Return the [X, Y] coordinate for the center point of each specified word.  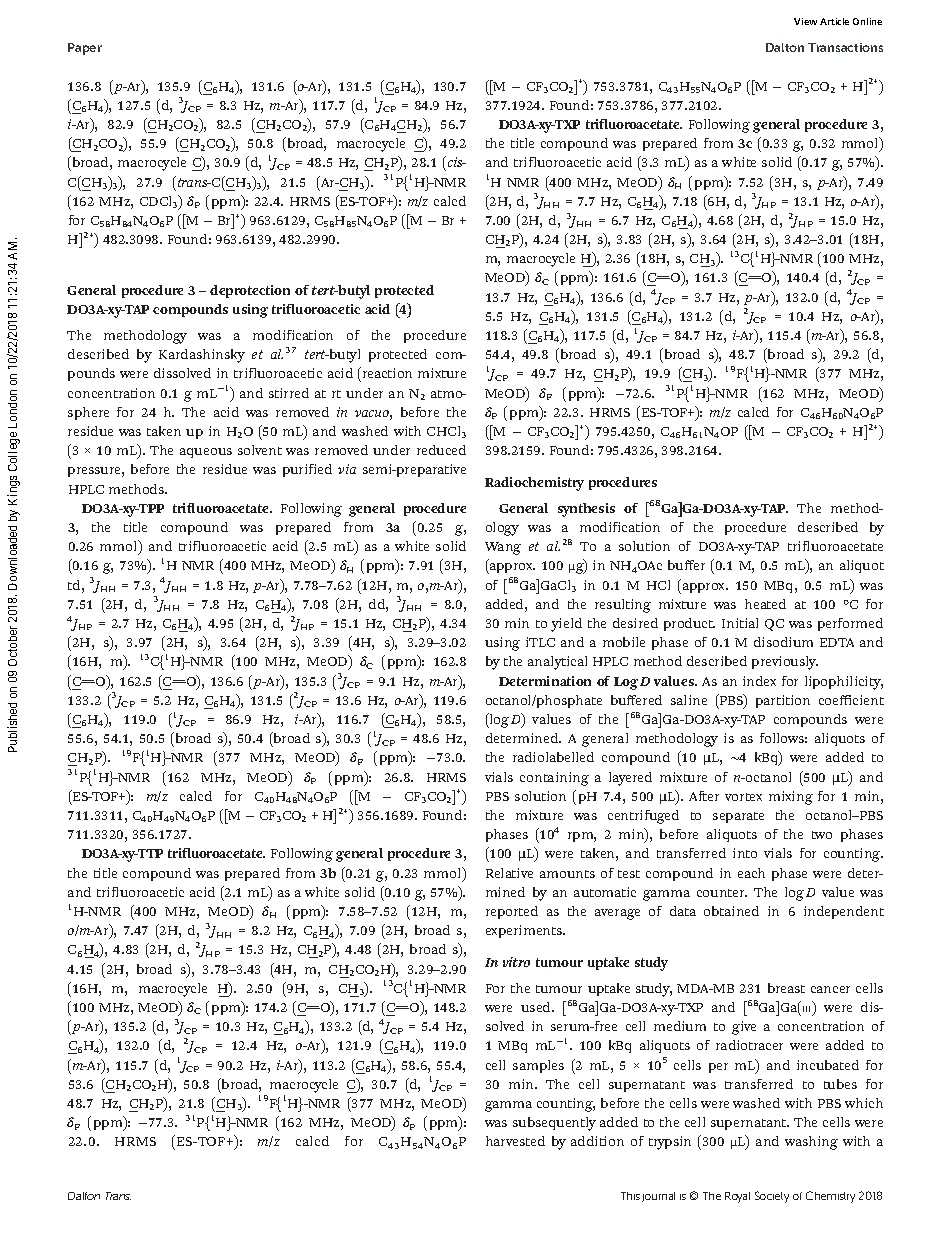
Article [834, 21]
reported [512, 912]
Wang [503, 548]
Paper [85, 49]
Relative [509, 873]
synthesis [586, 510]
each [751, 873]
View [805, 21]
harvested [515, 1141]
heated [765, 604]
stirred [289, 393]
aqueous [206, 453]
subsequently [554, 1124]
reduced [441, 450]
